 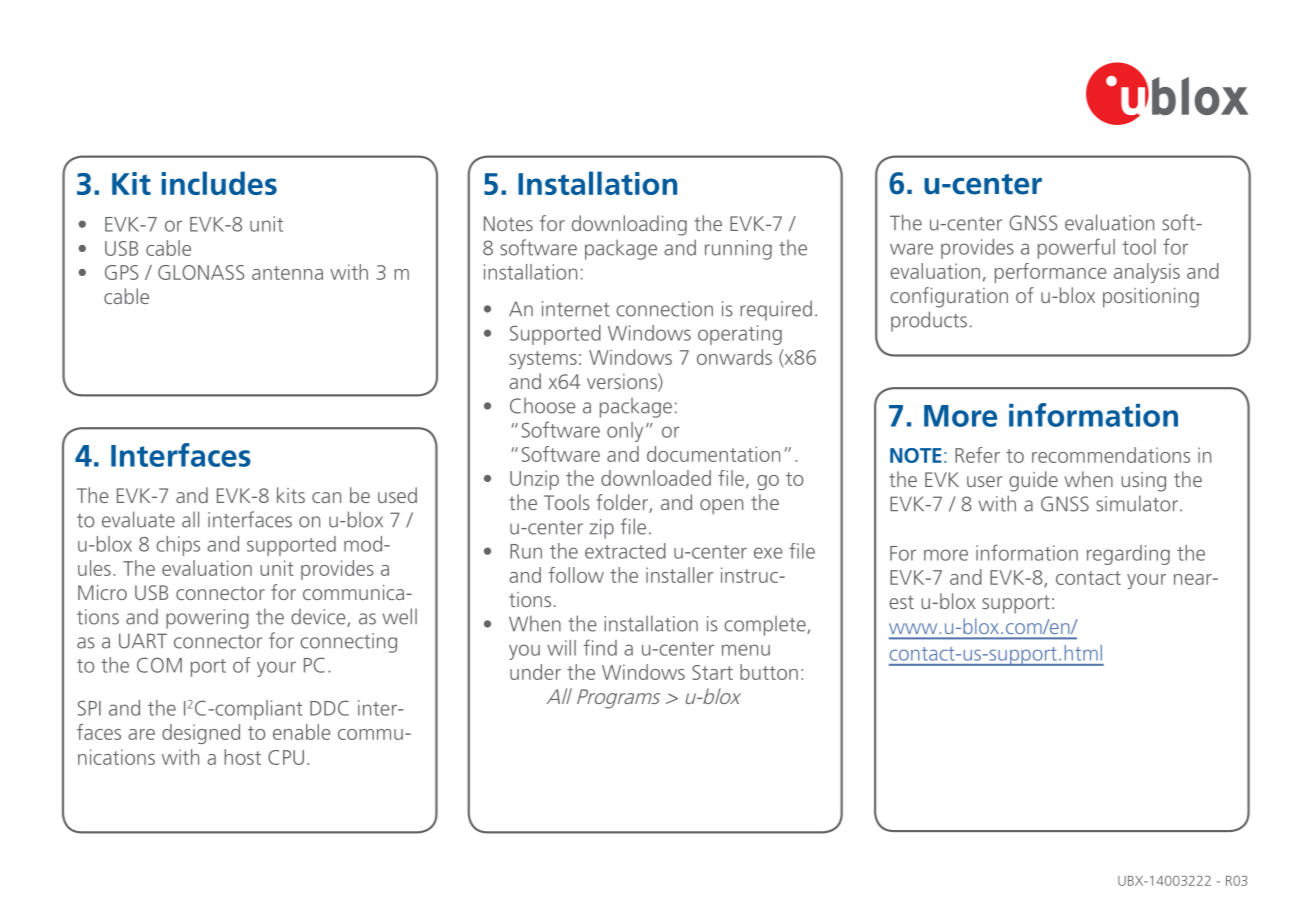 What do you see at coordinates (1076, 248) in the image?
I see `powerful` at bounding box center [1076, 248].
